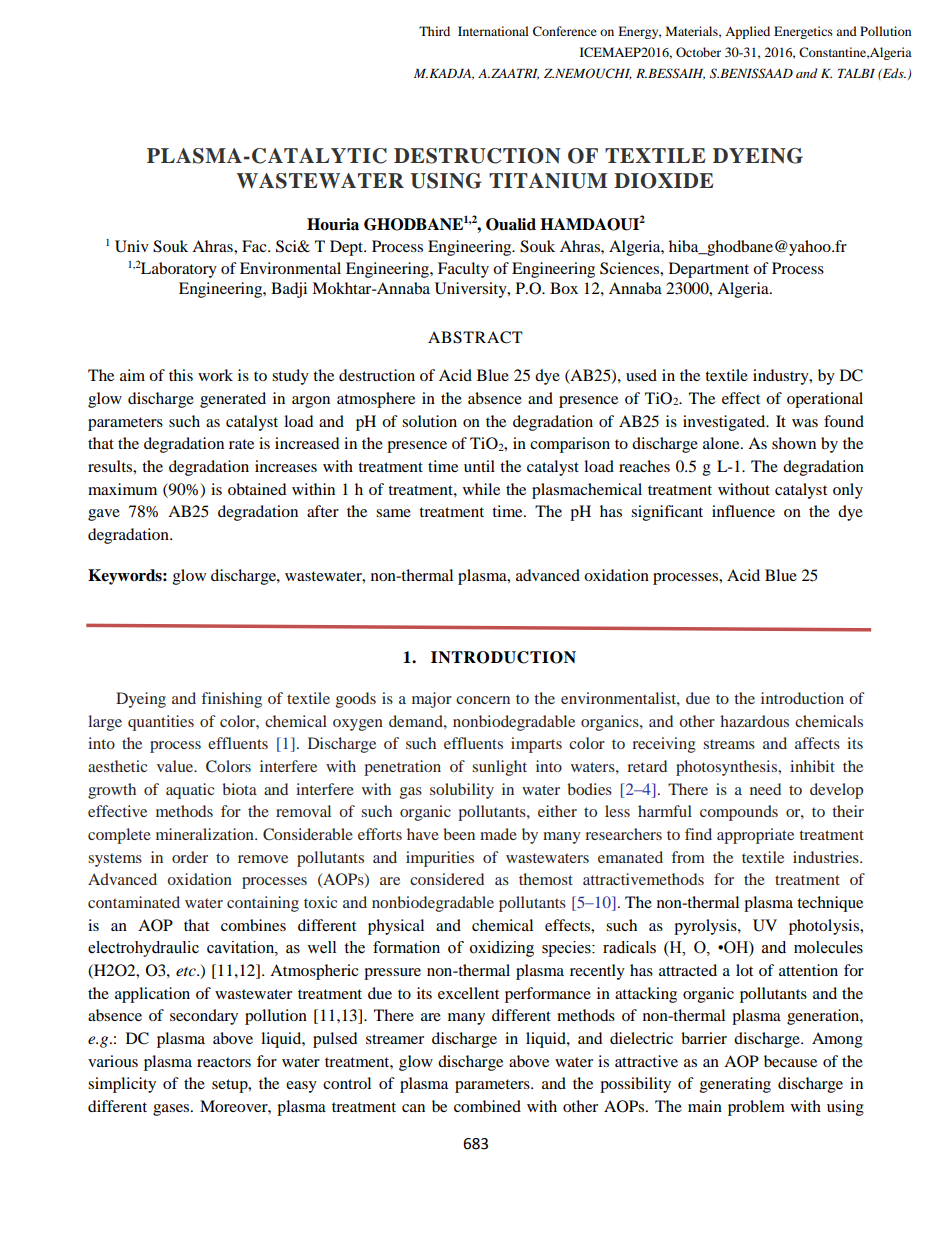 The width and height of the screenshot is (952, 1233). Describe the element at coordinates (429, 421) in the screenshot. I see `solution` at that location.
